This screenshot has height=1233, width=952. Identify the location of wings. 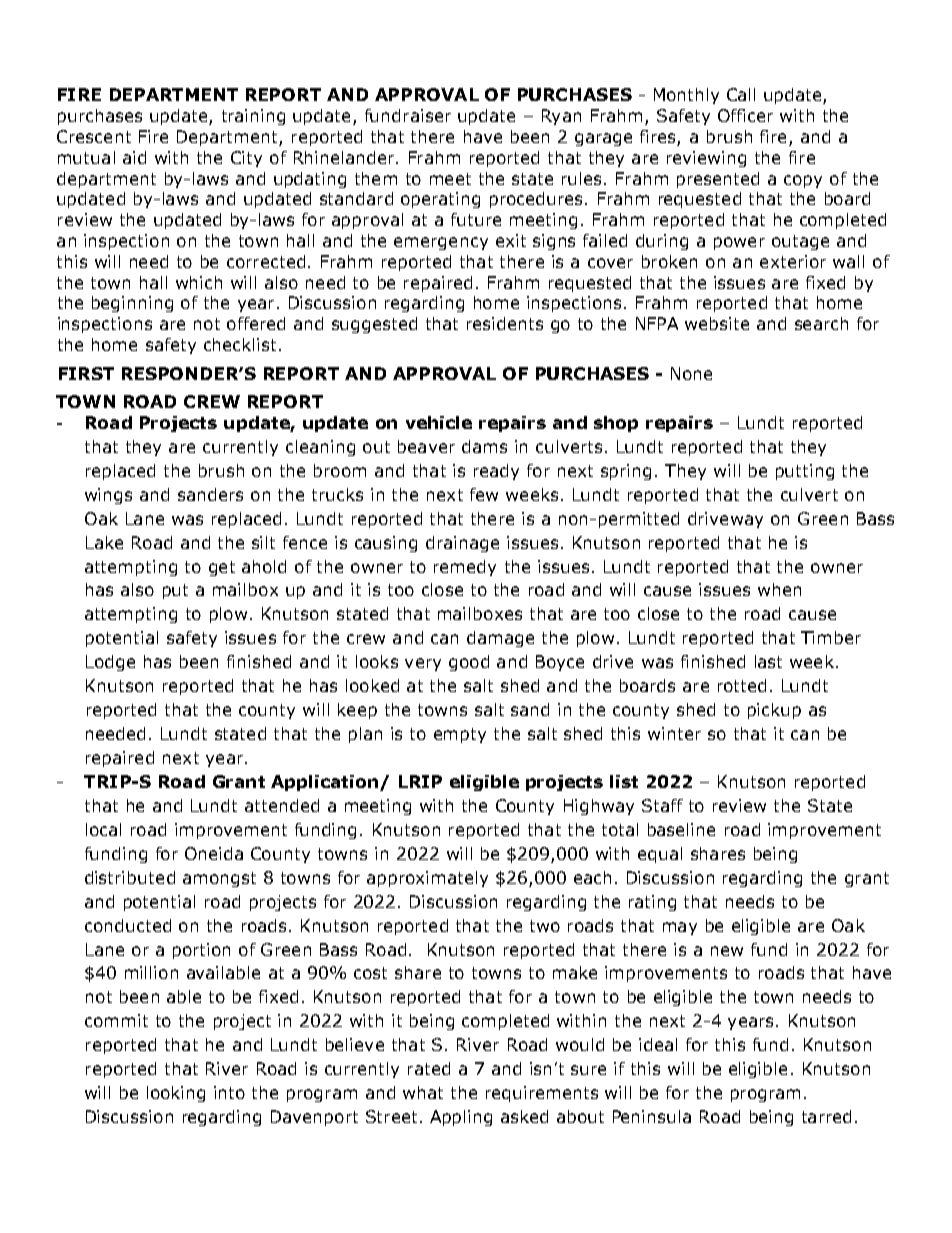
(108, 496).
